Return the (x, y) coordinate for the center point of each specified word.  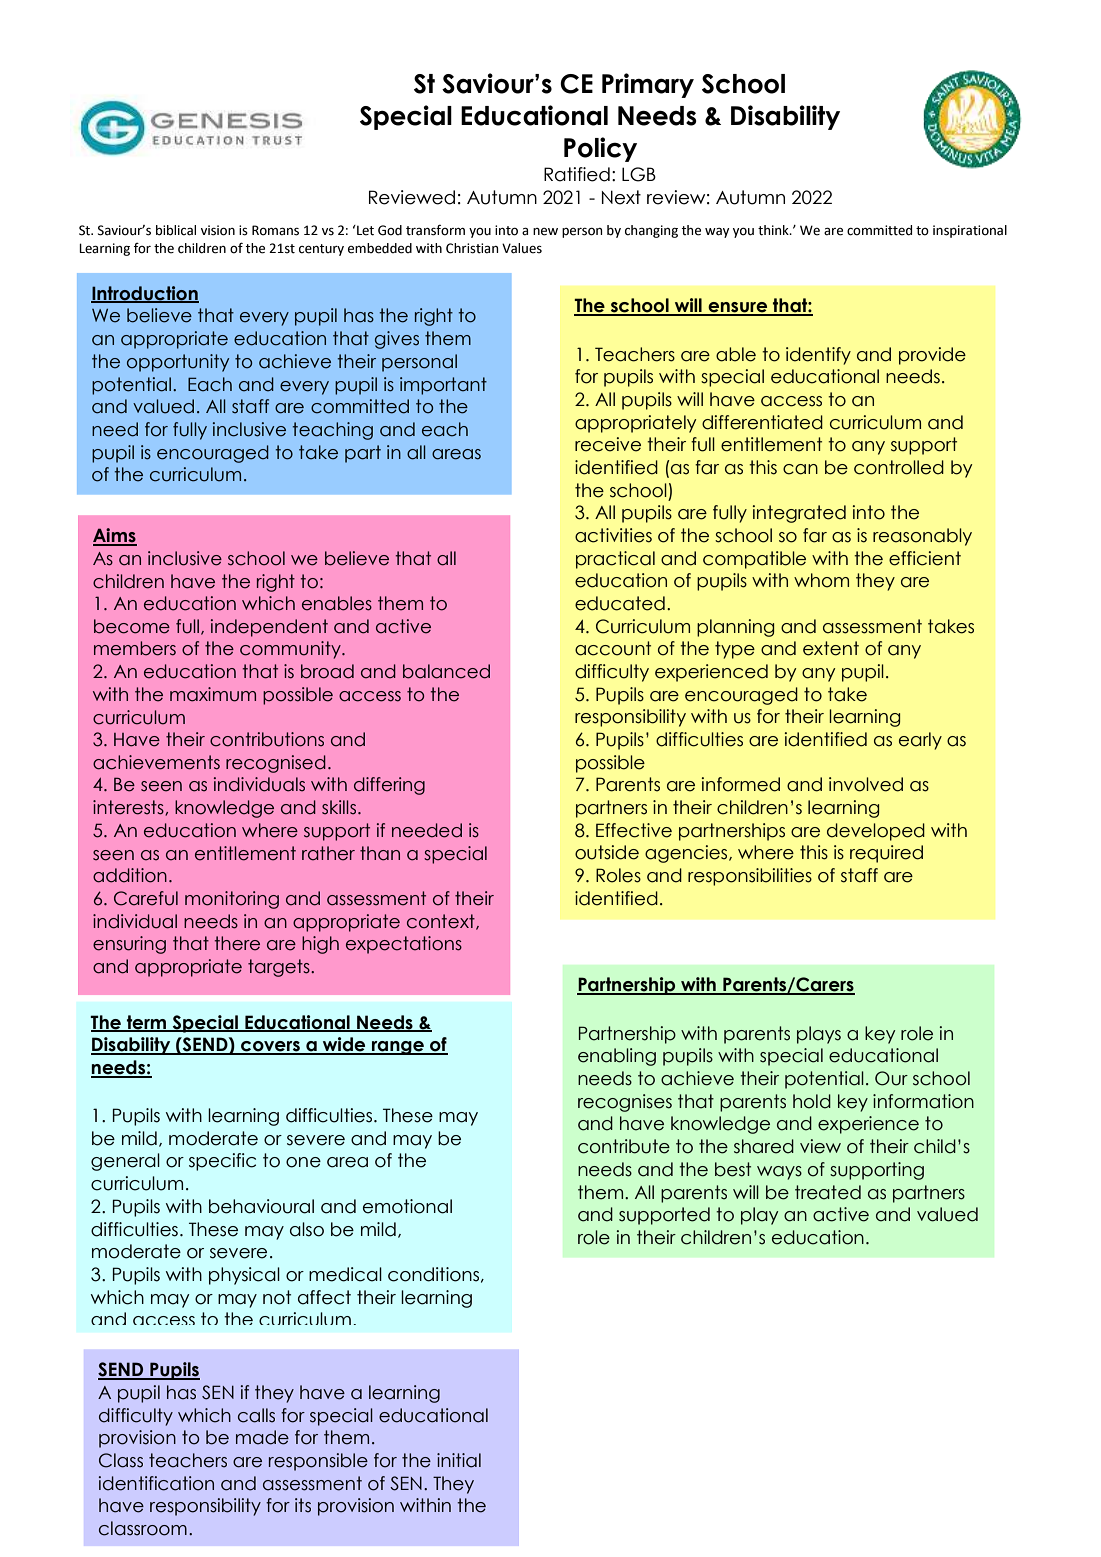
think (774, 230)
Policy (600, 149)
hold (812, 1101)
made (262, 1437)
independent (269, 628)
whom (821, 580)
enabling (617, 1057)
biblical (176, 230)
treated (828, 1192)
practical (615, 560)
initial (459, 1460)
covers (270, 1047)
